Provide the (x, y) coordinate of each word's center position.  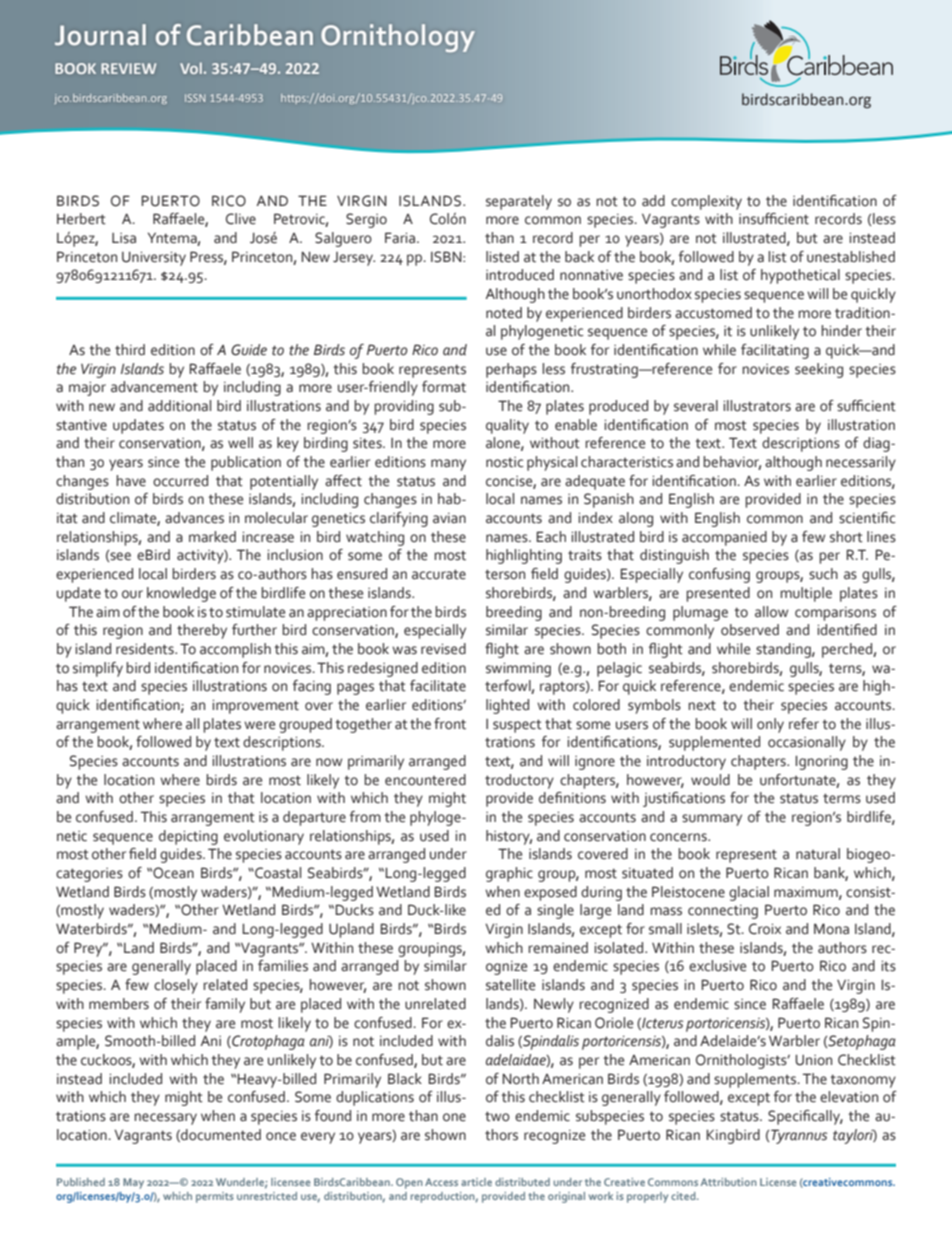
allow (771, 612)
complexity (706, 202)
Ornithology (398, 38)
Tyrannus (799, 1136)
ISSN (195, 98)
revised (443, 649)
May (133, 1183)
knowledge (181, 594)
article (476, 1182)
